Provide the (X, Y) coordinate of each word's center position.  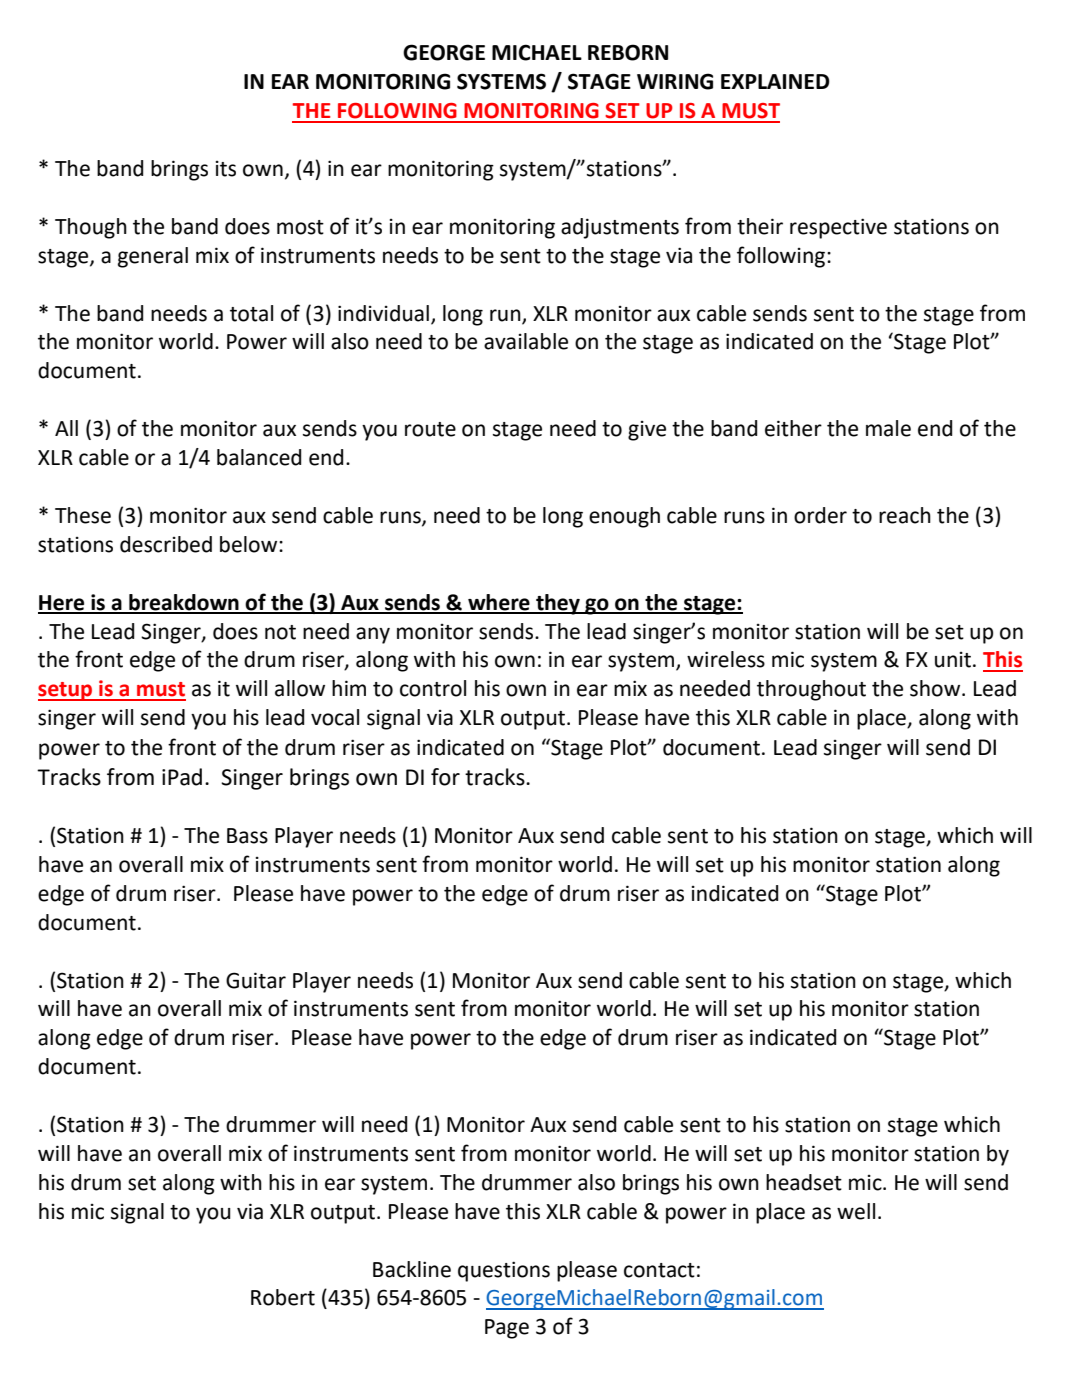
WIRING (675, 81)
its (226, 169)
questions (504, 1271)
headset (804, 1182)
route (430, 429)
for (445, 777)
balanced (259, 457)
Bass (247, 836)
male (888, 428)
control (433, 688)
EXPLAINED (775, 81)
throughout (811, 690)
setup (66, 691)
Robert (283, 1297)
